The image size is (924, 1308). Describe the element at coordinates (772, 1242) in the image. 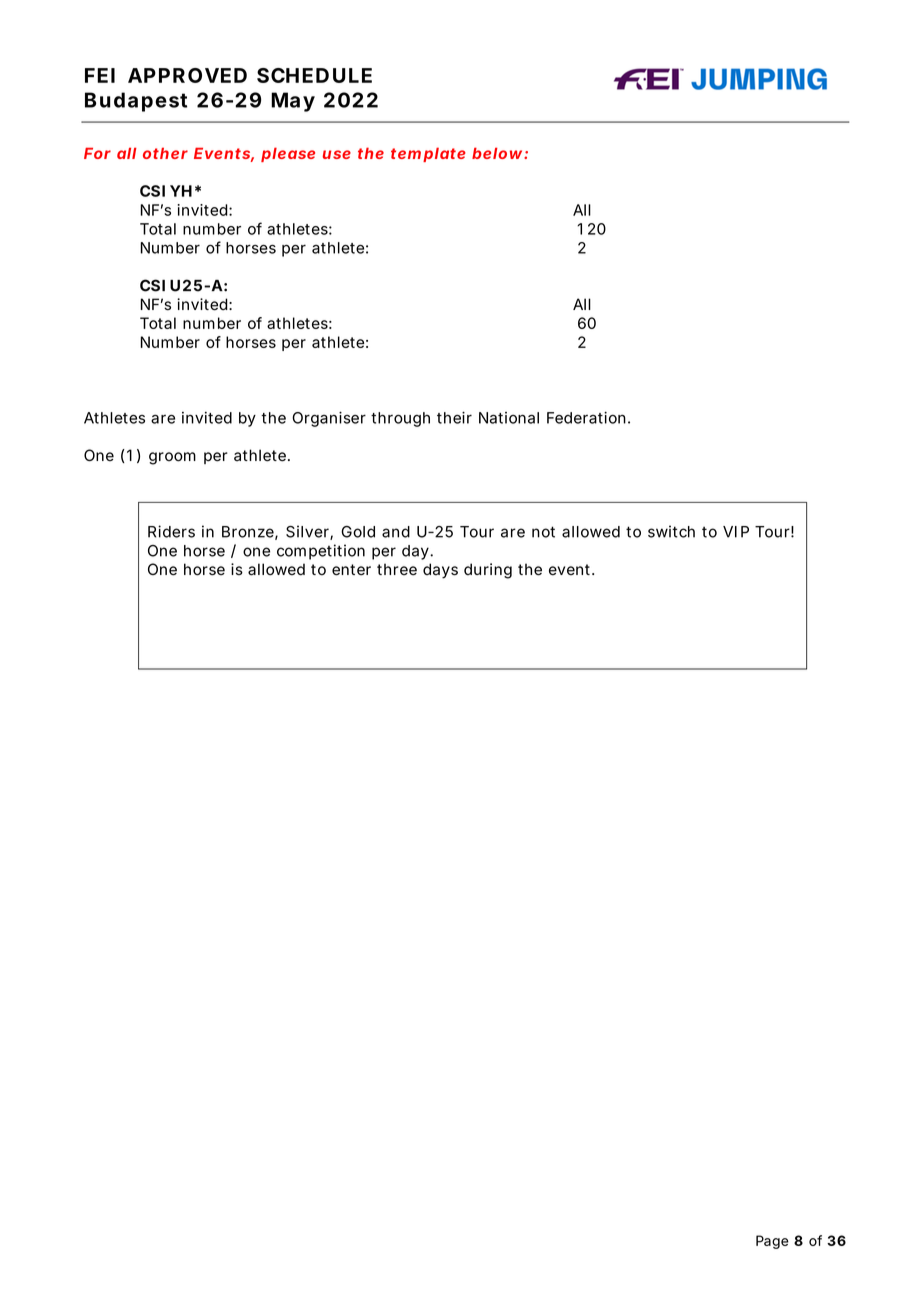

I see `Page` at that location.
